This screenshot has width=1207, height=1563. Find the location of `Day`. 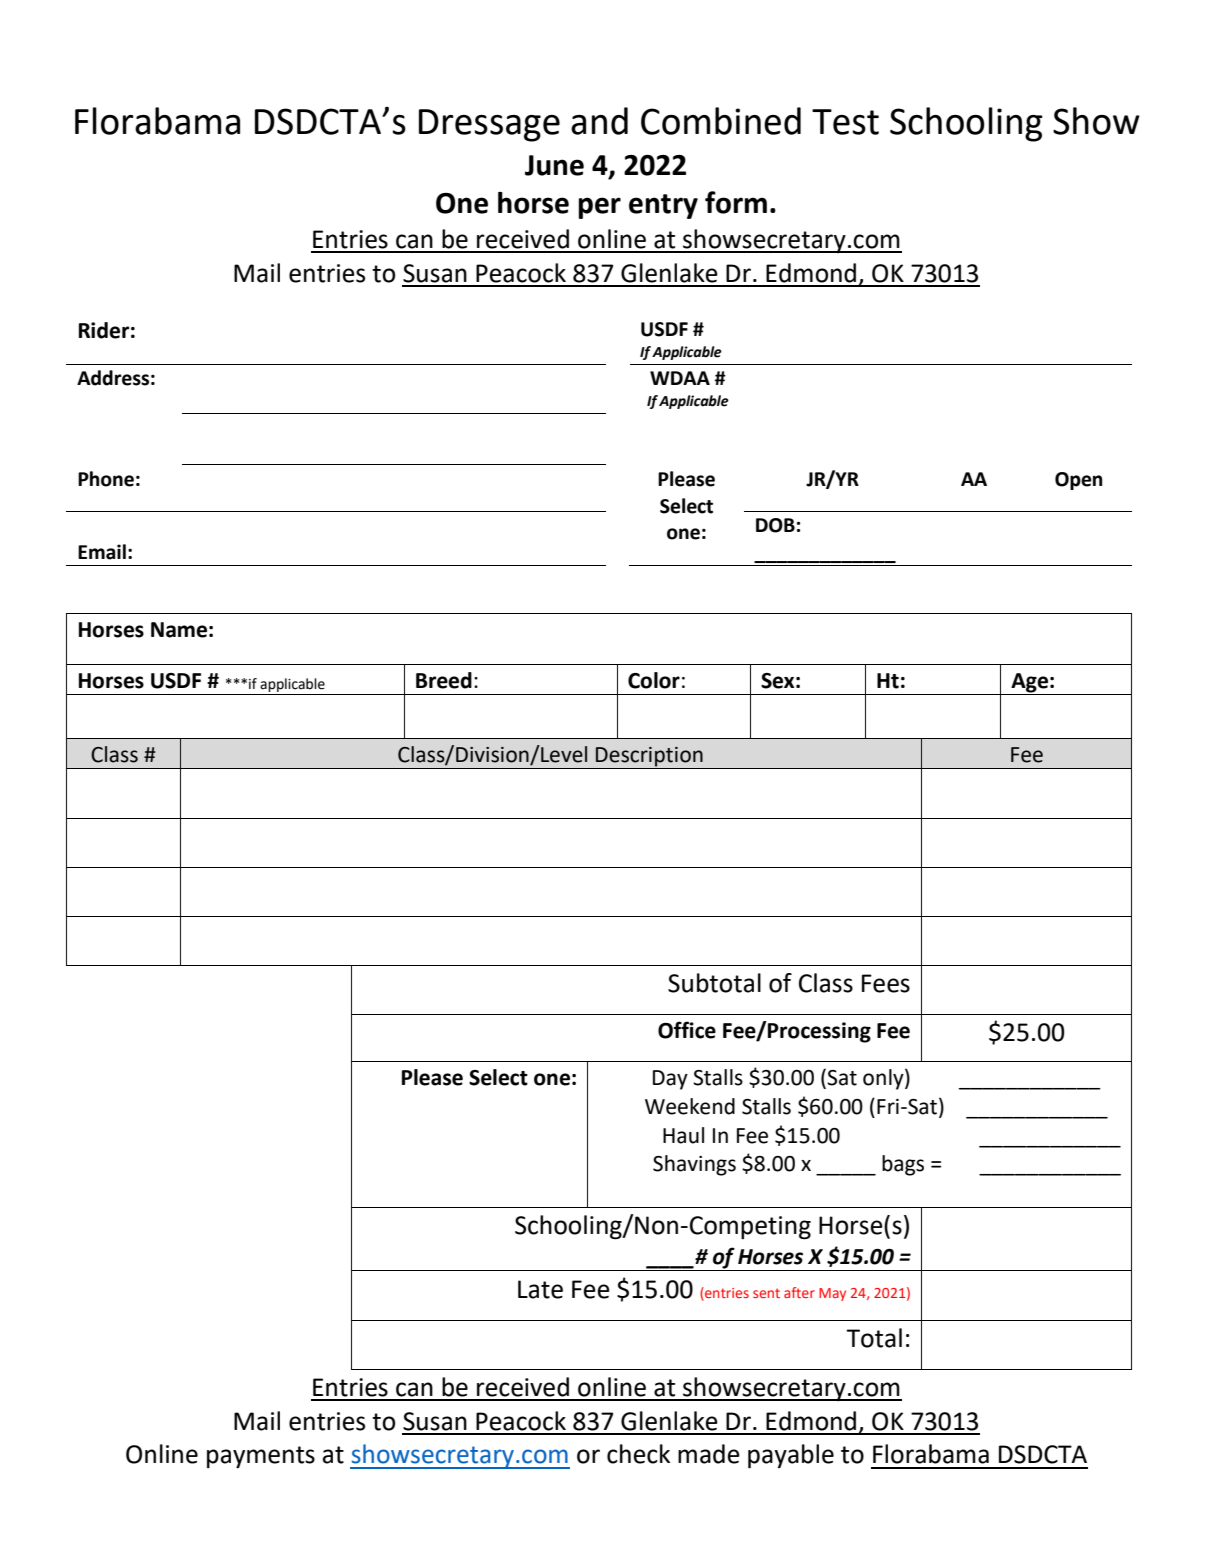

Day is located at coordinates (670, 1080).
